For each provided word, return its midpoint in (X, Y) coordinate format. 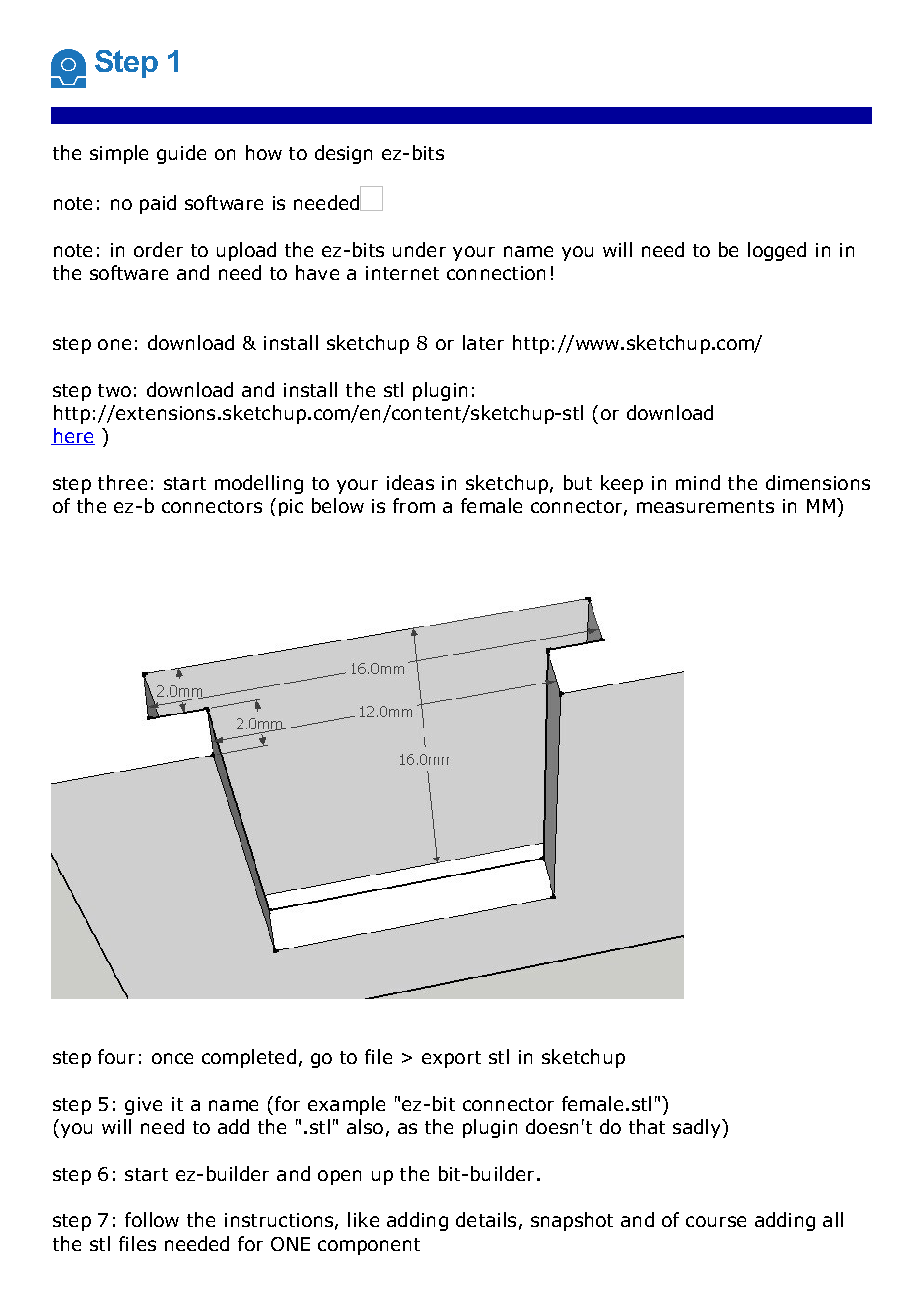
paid (158, 204)
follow (152, 1219)
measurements (705, 506)
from (414, 505)
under (419, 249)
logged (777, 251)
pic (291, 507)
